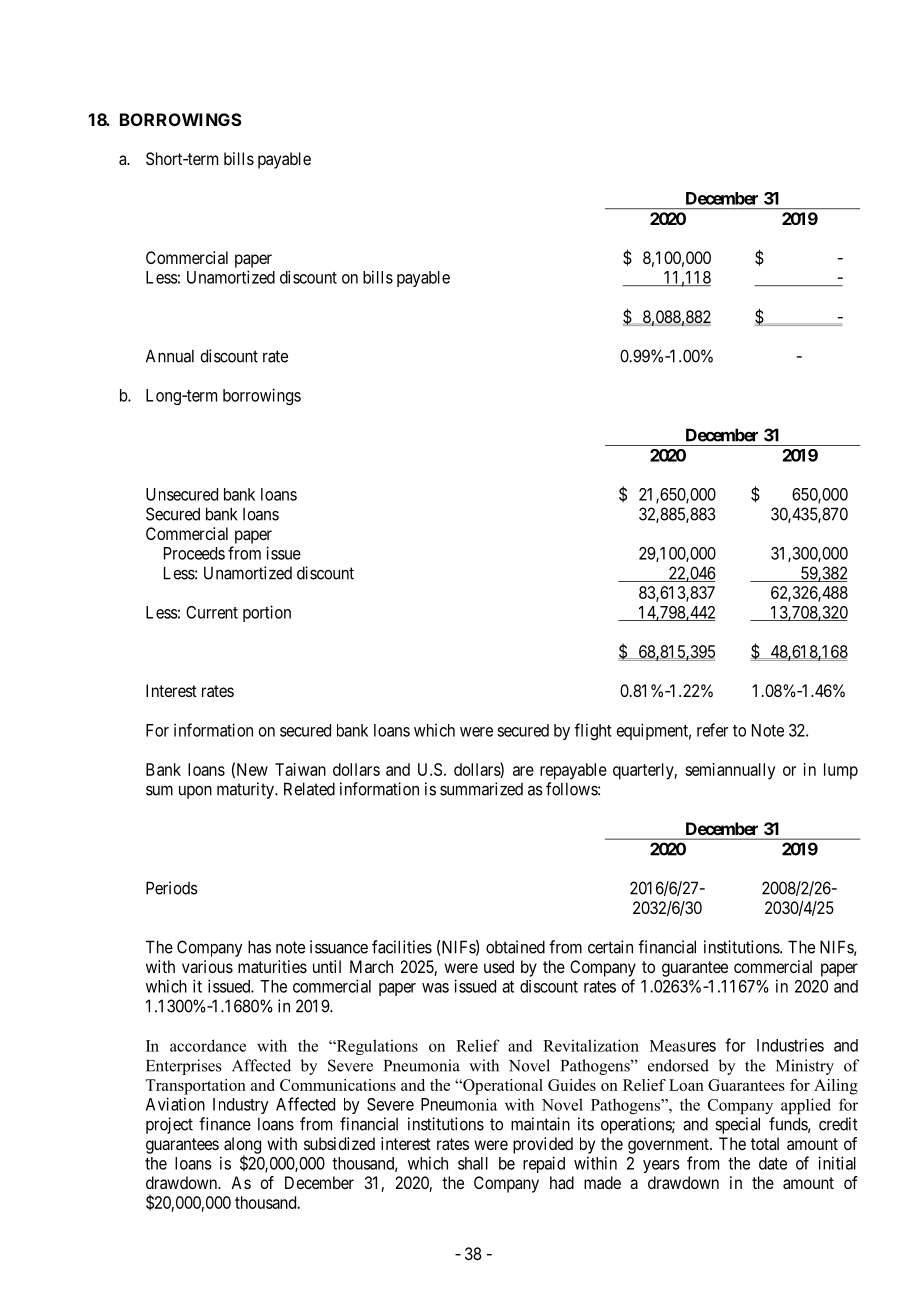  I want to click on certain, so click(610, 947).
